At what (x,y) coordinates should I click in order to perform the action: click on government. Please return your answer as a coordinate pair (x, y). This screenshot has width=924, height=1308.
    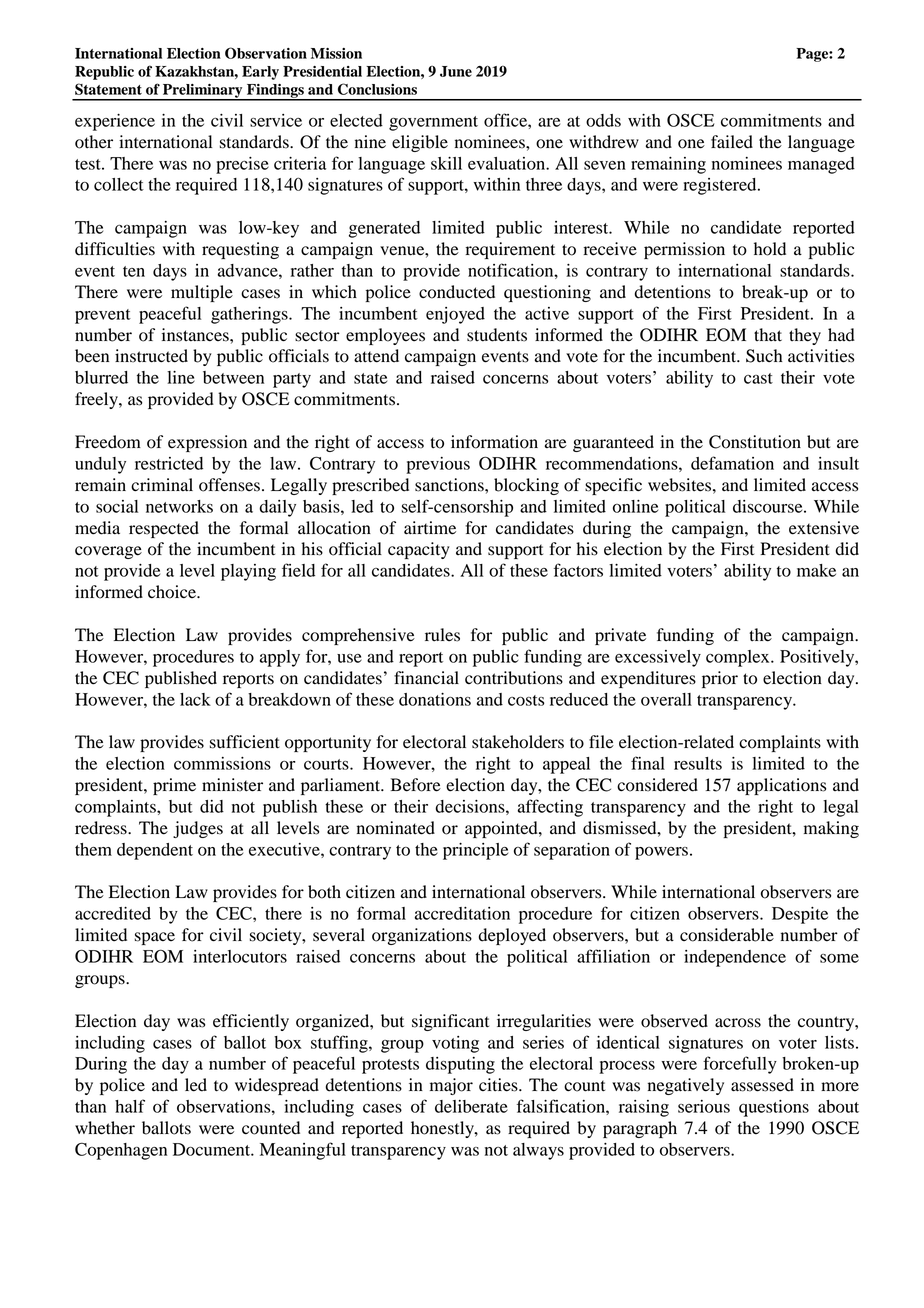
    Looking at the image, I should click on (433, 123).
